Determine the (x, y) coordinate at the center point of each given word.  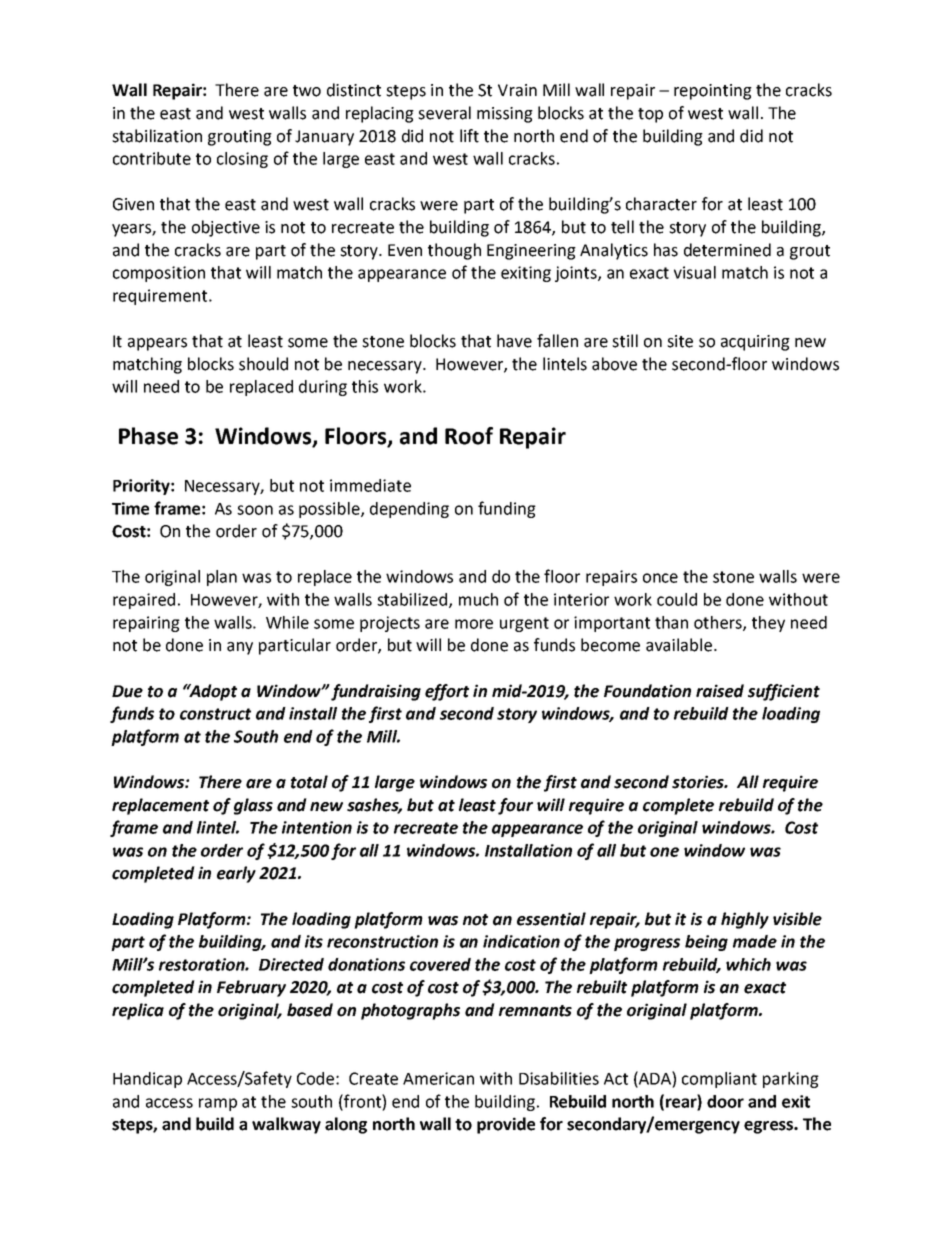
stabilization (157, 136)
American (438, 1078)
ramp (218, 1104)
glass (253, 806)
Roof (469, 436)
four (515, 806)
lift (469, 136)
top (650, 115)
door (725, 1101)
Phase (148, 436)
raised (720, 691)
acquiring (755, 343)
